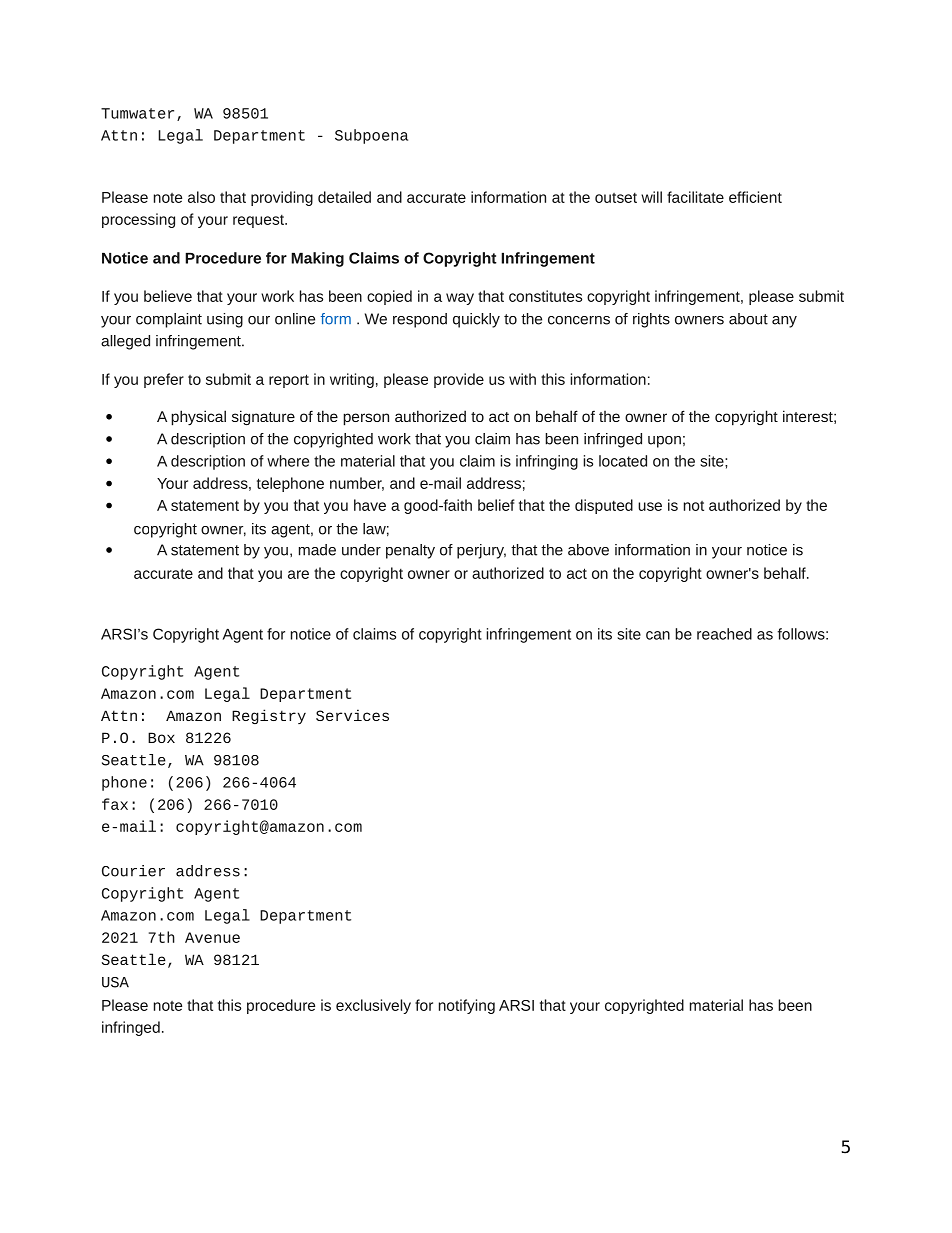  What do you see at coordinates (198, 418) in the screenshot?
I see `physical` at bounding box center [198, 418].
